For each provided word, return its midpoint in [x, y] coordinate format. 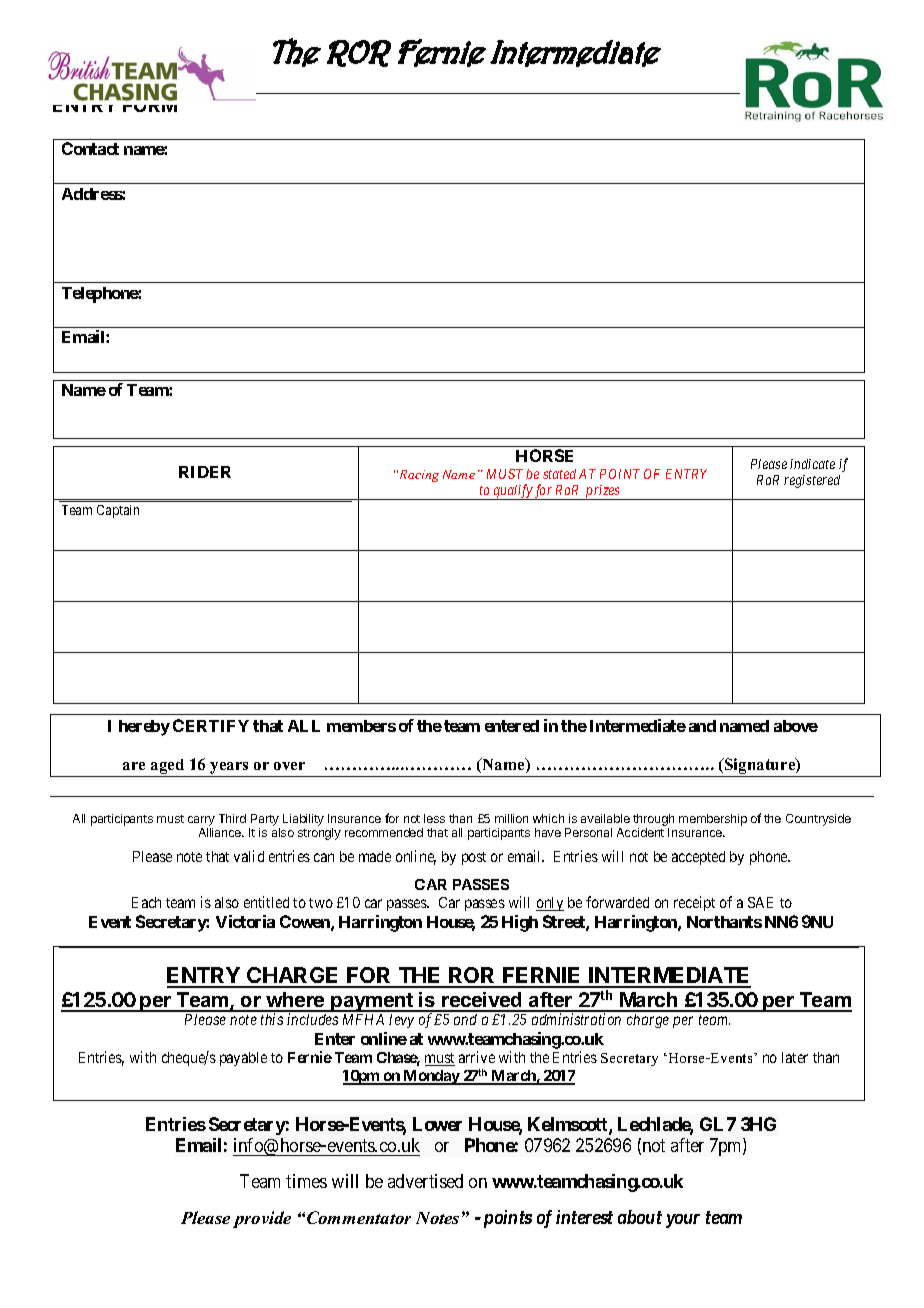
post [474, 858]
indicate [812, 464]
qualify [513, 492]
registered [812, 481]
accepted [698, 858]
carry [201, 822]
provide [262, 1219]
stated [559, 474]
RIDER [205, 472]
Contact [90, 148]
